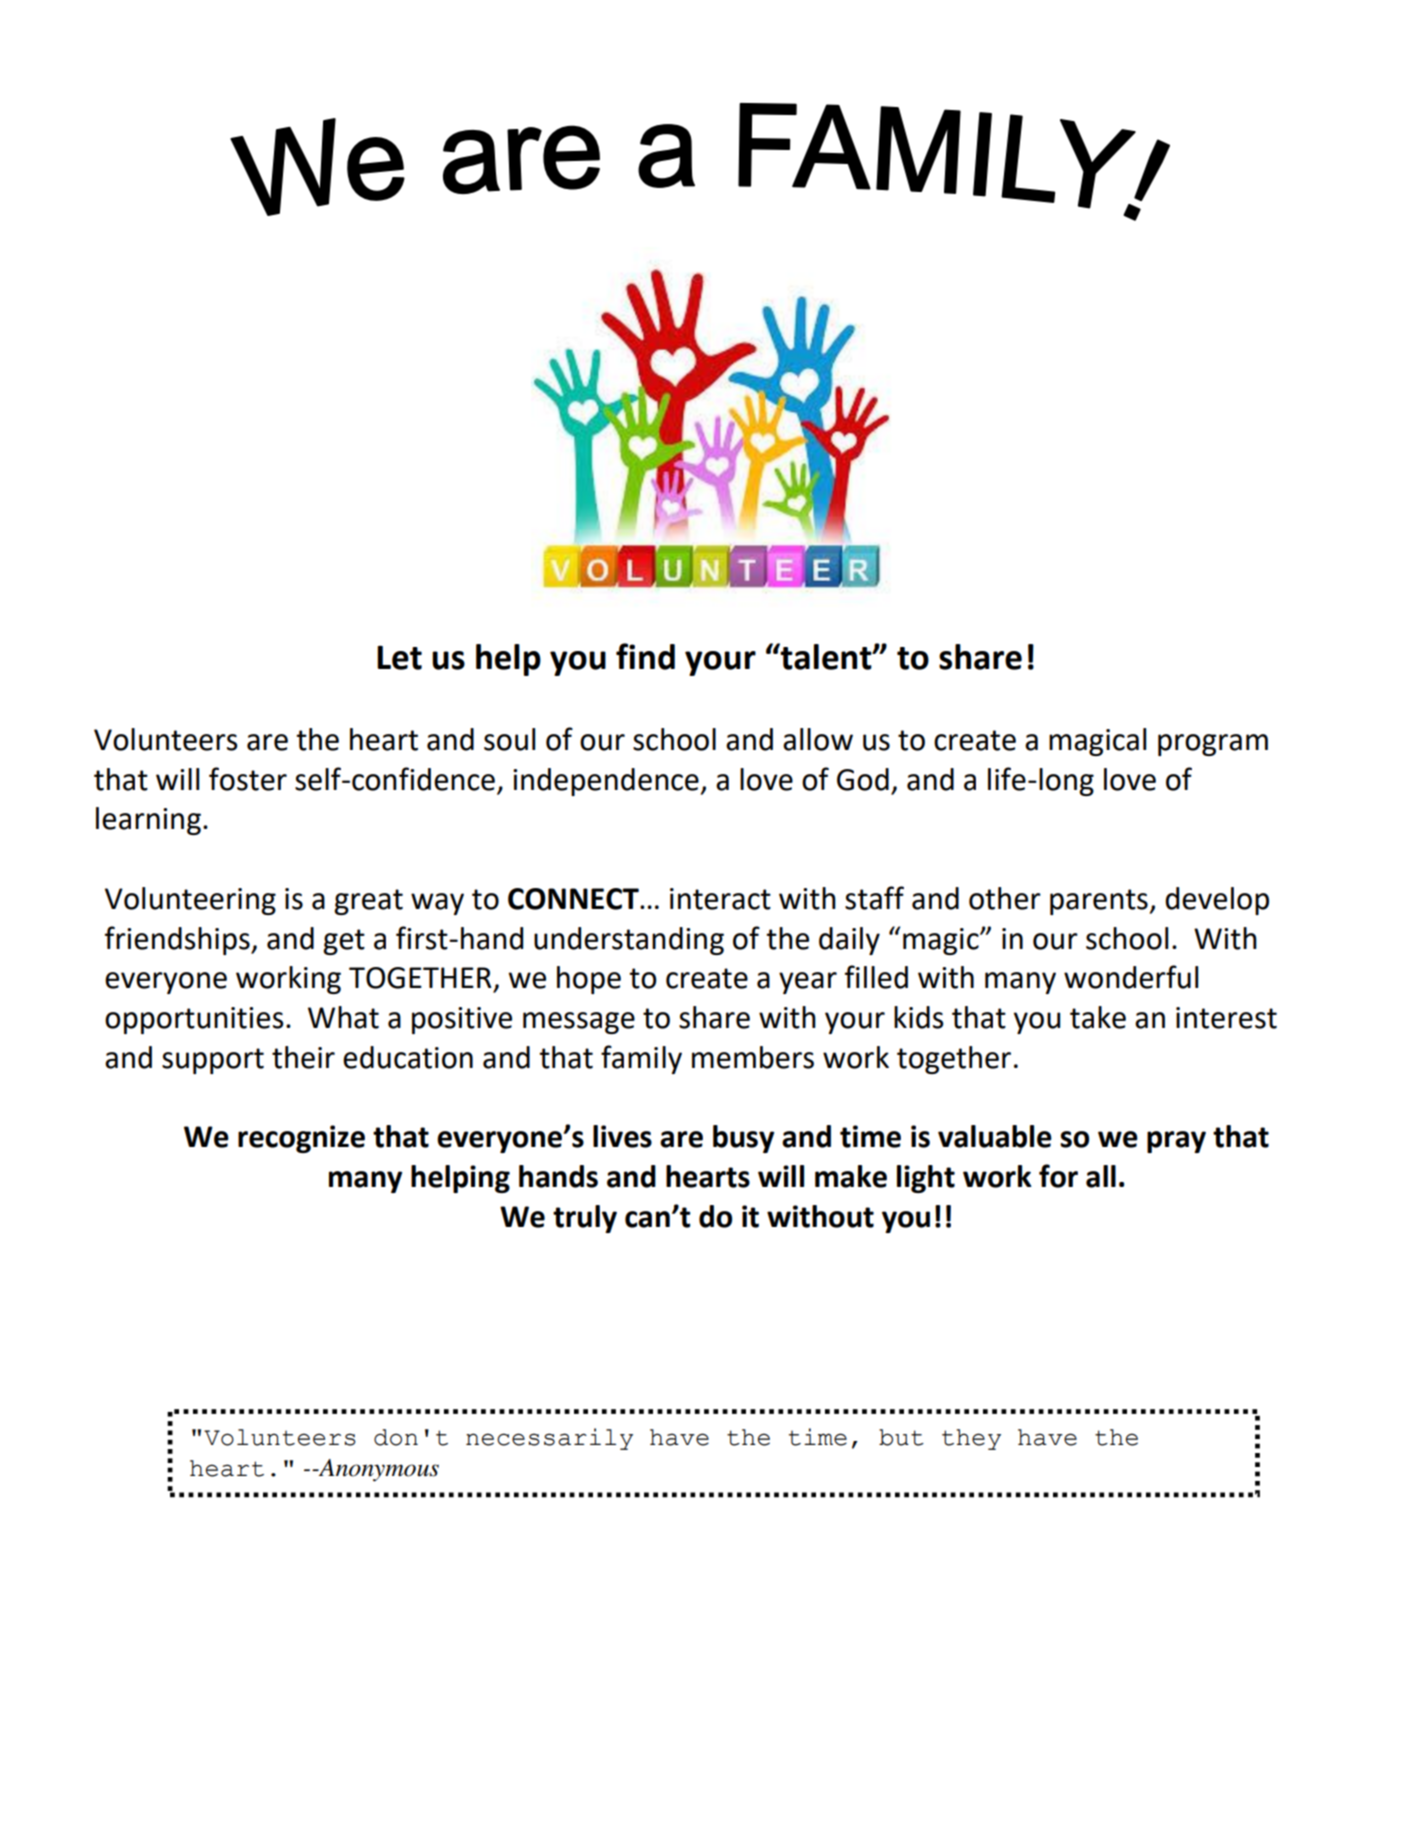 This image has height=1841, width=1422. Describe the element at coordinates (585, 1219) in the image. I see `truly` at that location.
